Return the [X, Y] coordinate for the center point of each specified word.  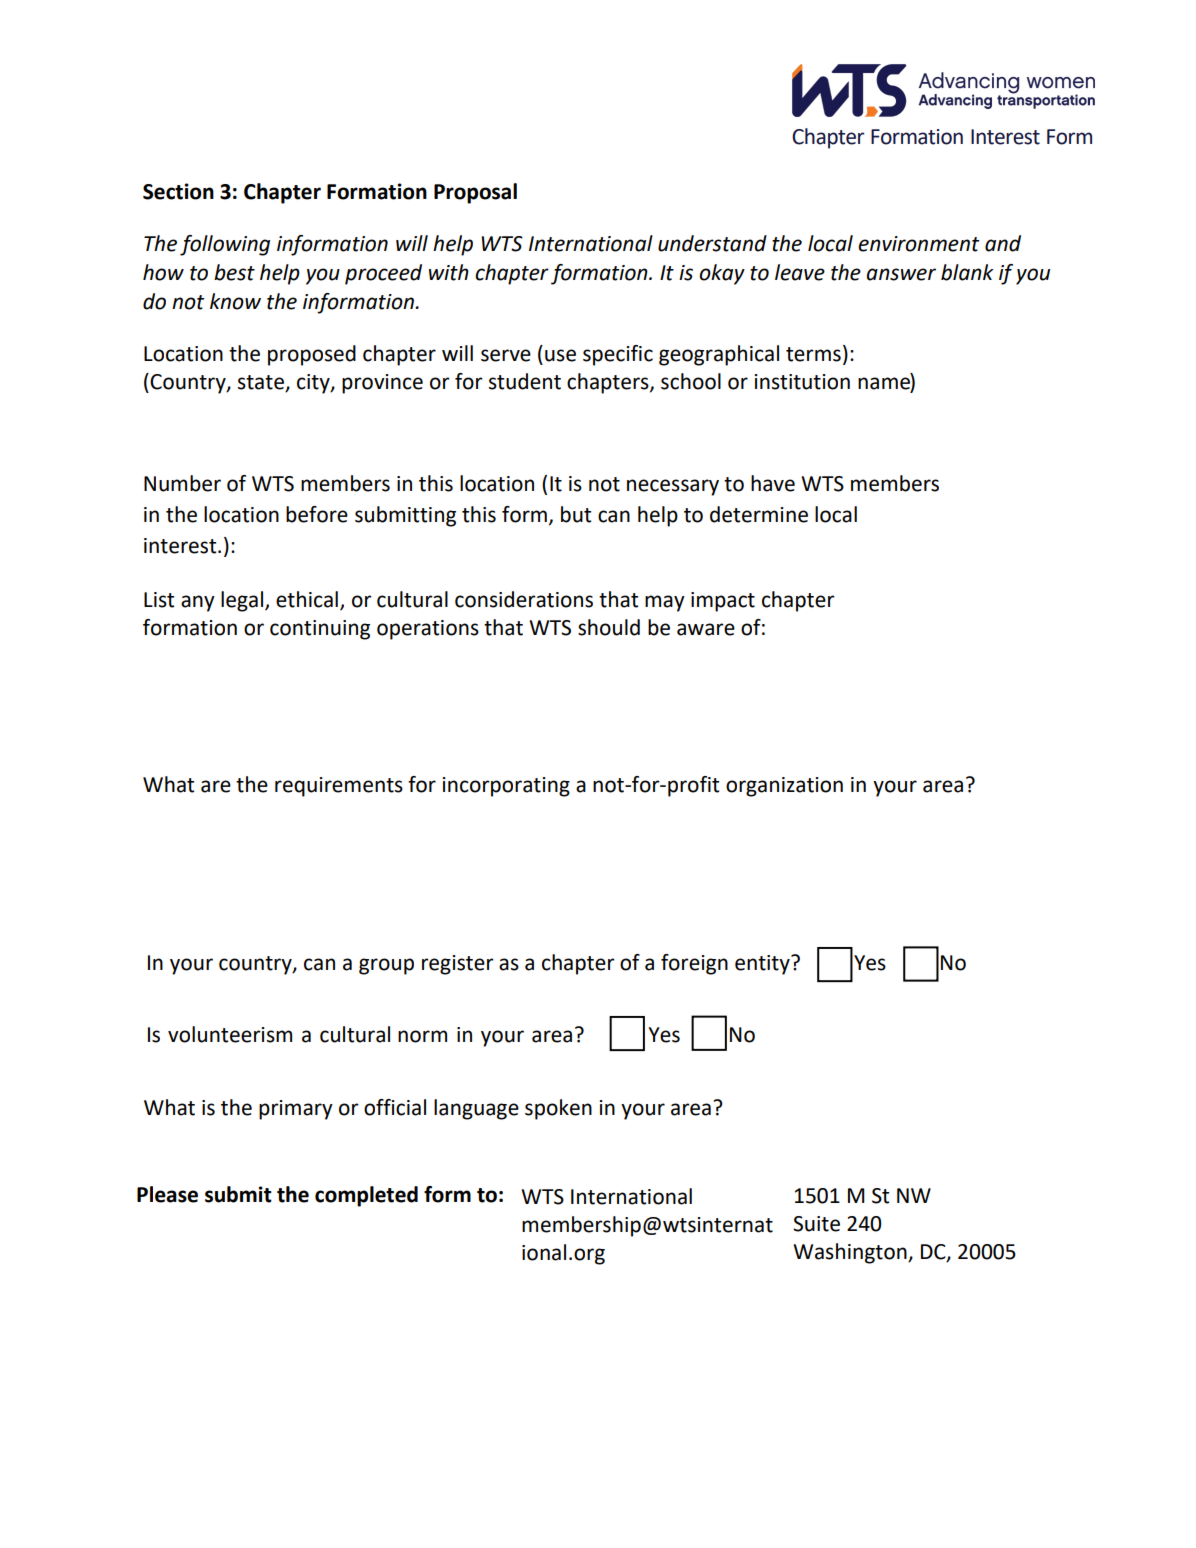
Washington [851, 1253]
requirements [339, 787]
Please [167, 1194]
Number [182, 483]
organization [784, 787]
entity [763, 965]
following [225, 245]
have [773, 483]
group [386, 966]
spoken [558, 1109]
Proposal [475, 193]
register [458, 965]
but [576, 514]
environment [919, 244]
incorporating [506, 787]
